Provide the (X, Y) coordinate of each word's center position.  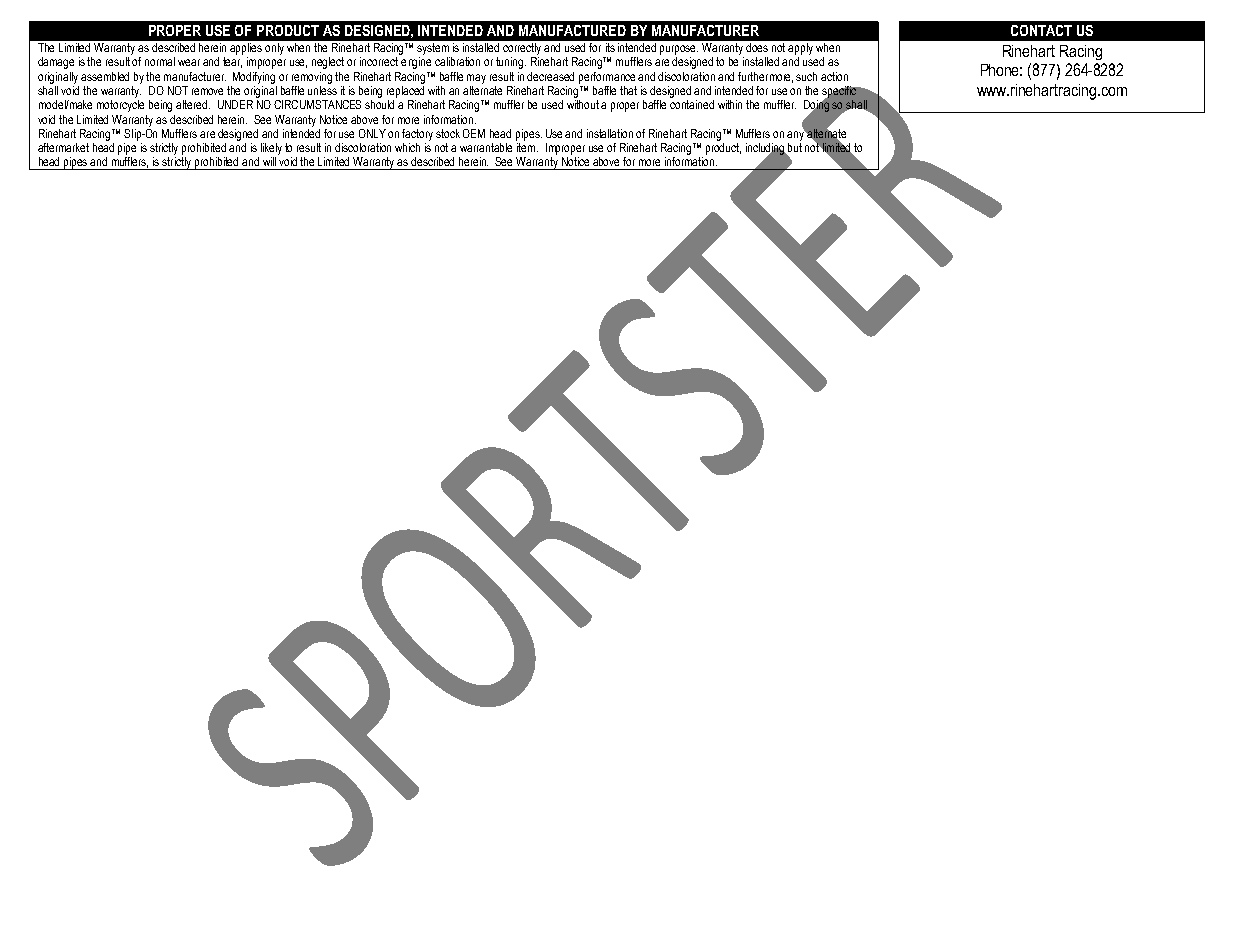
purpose (679, 50)
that (628, 90)
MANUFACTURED (572, 30)
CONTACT (1041, 30)
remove (207, 91)
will (269, 161)
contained (692, 104)
